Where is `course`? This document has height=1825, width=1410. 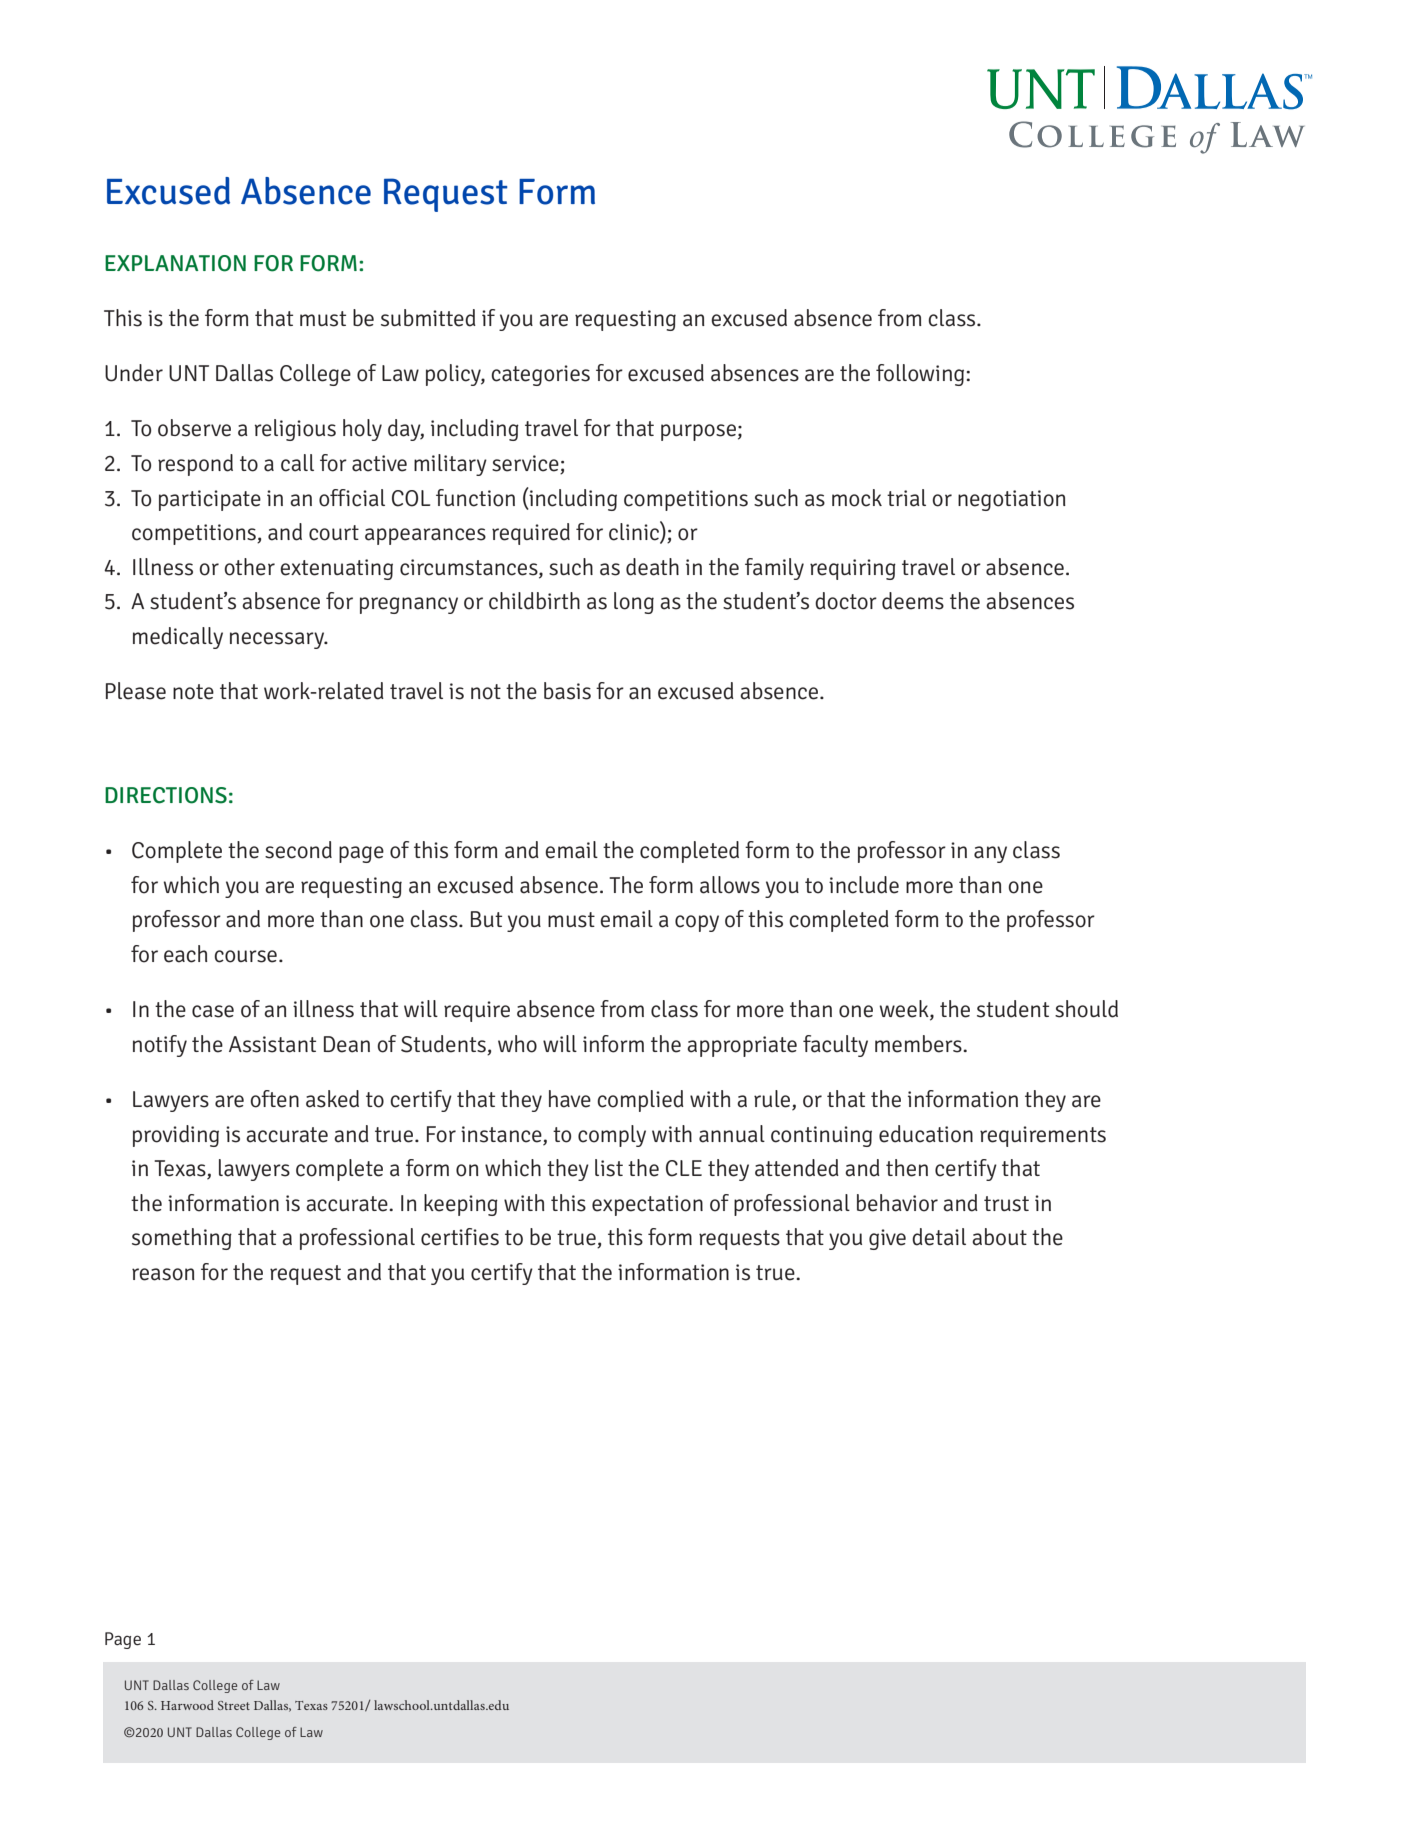 course is located at coordinates (245, 956).
